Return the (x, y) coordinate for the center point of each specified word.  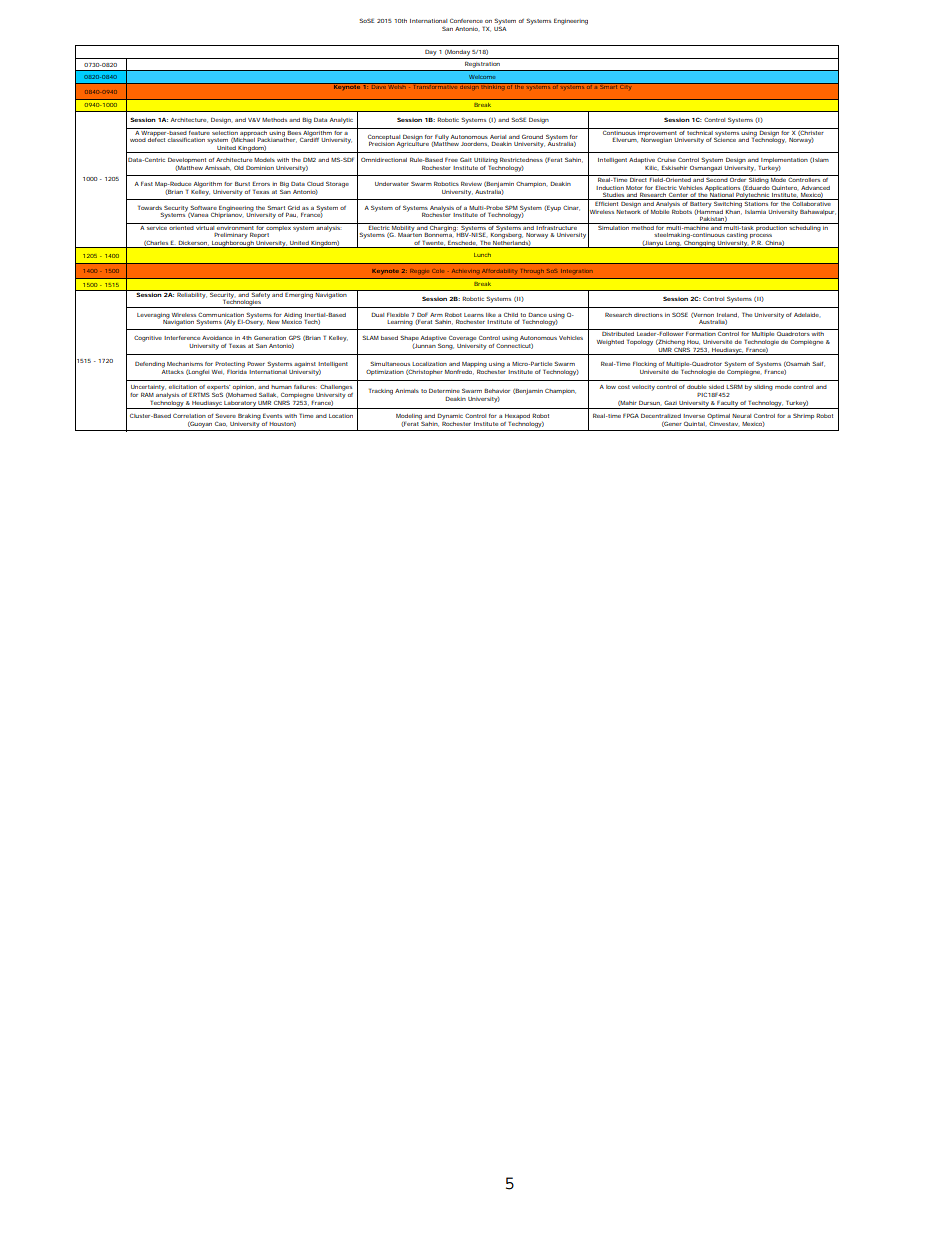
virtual (205, 226)
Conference (466, 21)
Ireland (728, 315)
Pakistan (713, 220)
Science (726, 139)
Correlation (189, 416)
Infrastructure (558, 226)
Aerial (498, 137)
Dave (379, 86)
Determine (444, 391)
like (491, 315)
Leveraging (153, 316)
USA (500, 27)
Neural (741, 416)
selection (225, 131)
